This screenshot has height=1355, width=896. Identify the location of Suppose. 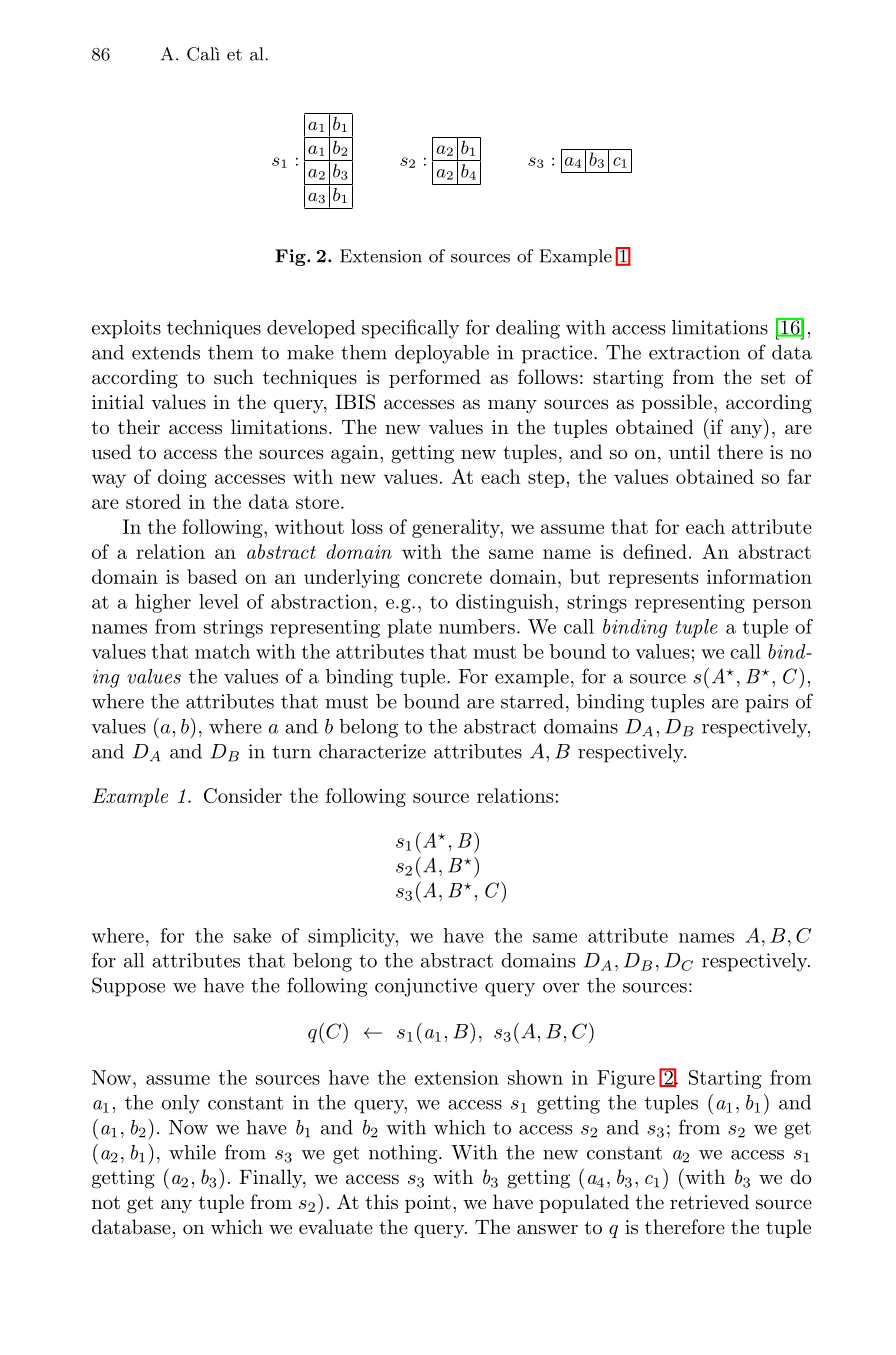
(128, 987).
